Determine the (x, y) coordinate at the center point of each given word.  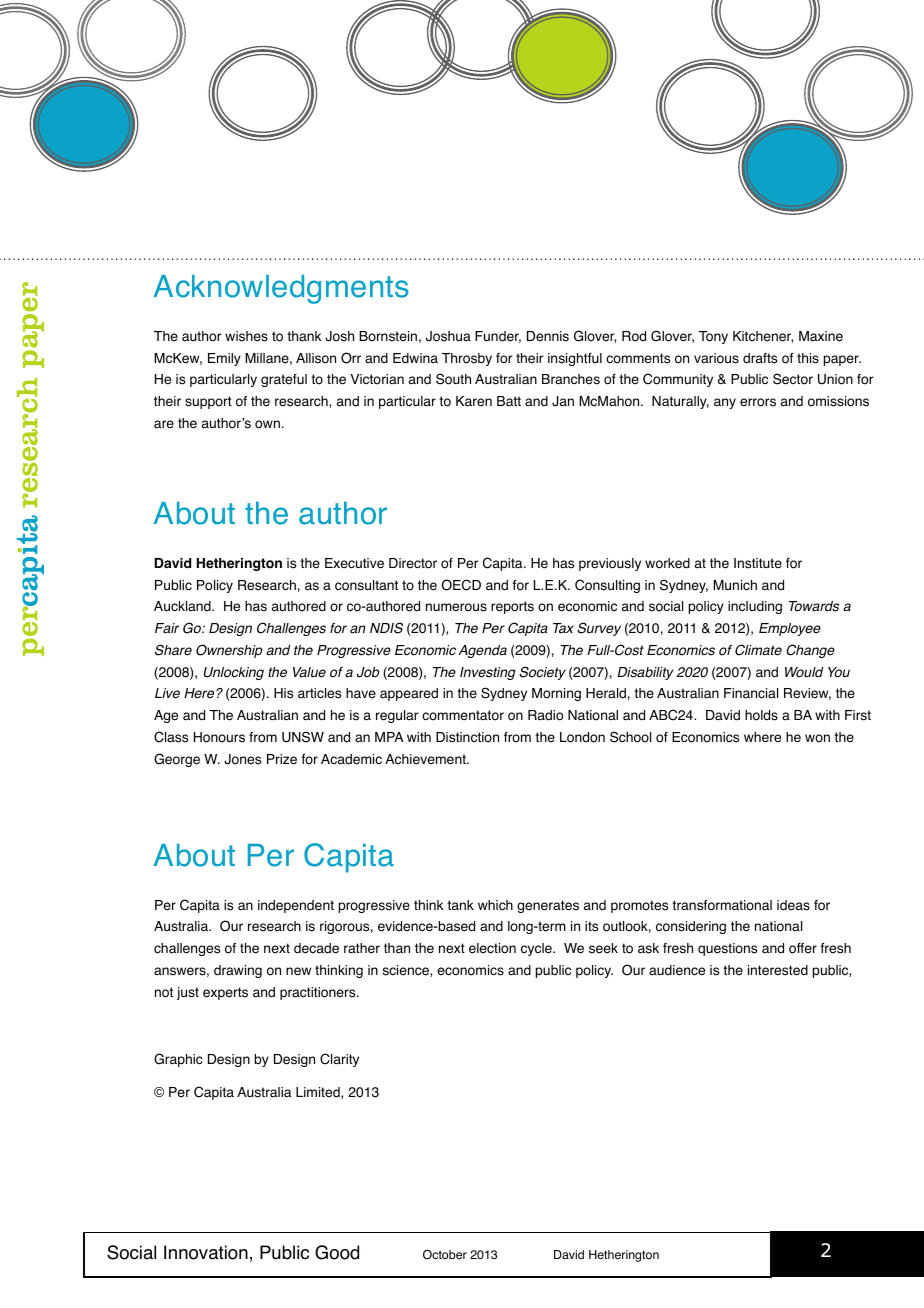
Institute (758, 563)
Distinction (467, 737)
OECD (461, 585)
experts (225, 993)
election (492, 948)
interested (778, 970)
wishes (246, 336)
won (817, 738)
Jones (242, 759)
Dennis (548, 336)
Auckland (183, 606)
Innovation (206, 1252)
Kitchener (763, 337)
